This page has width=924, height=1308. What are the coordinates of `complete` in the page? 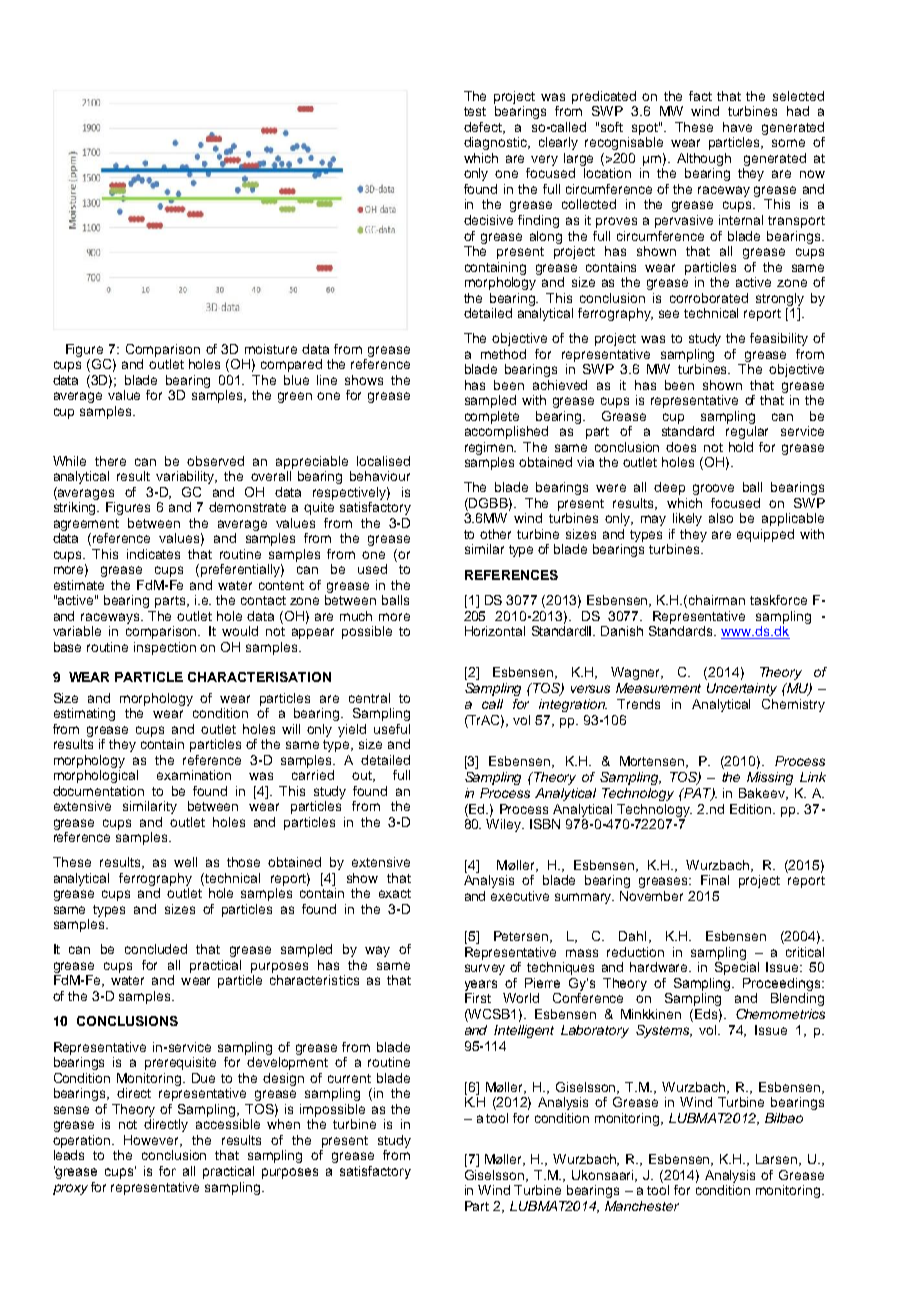 It's located at (492, 417).
